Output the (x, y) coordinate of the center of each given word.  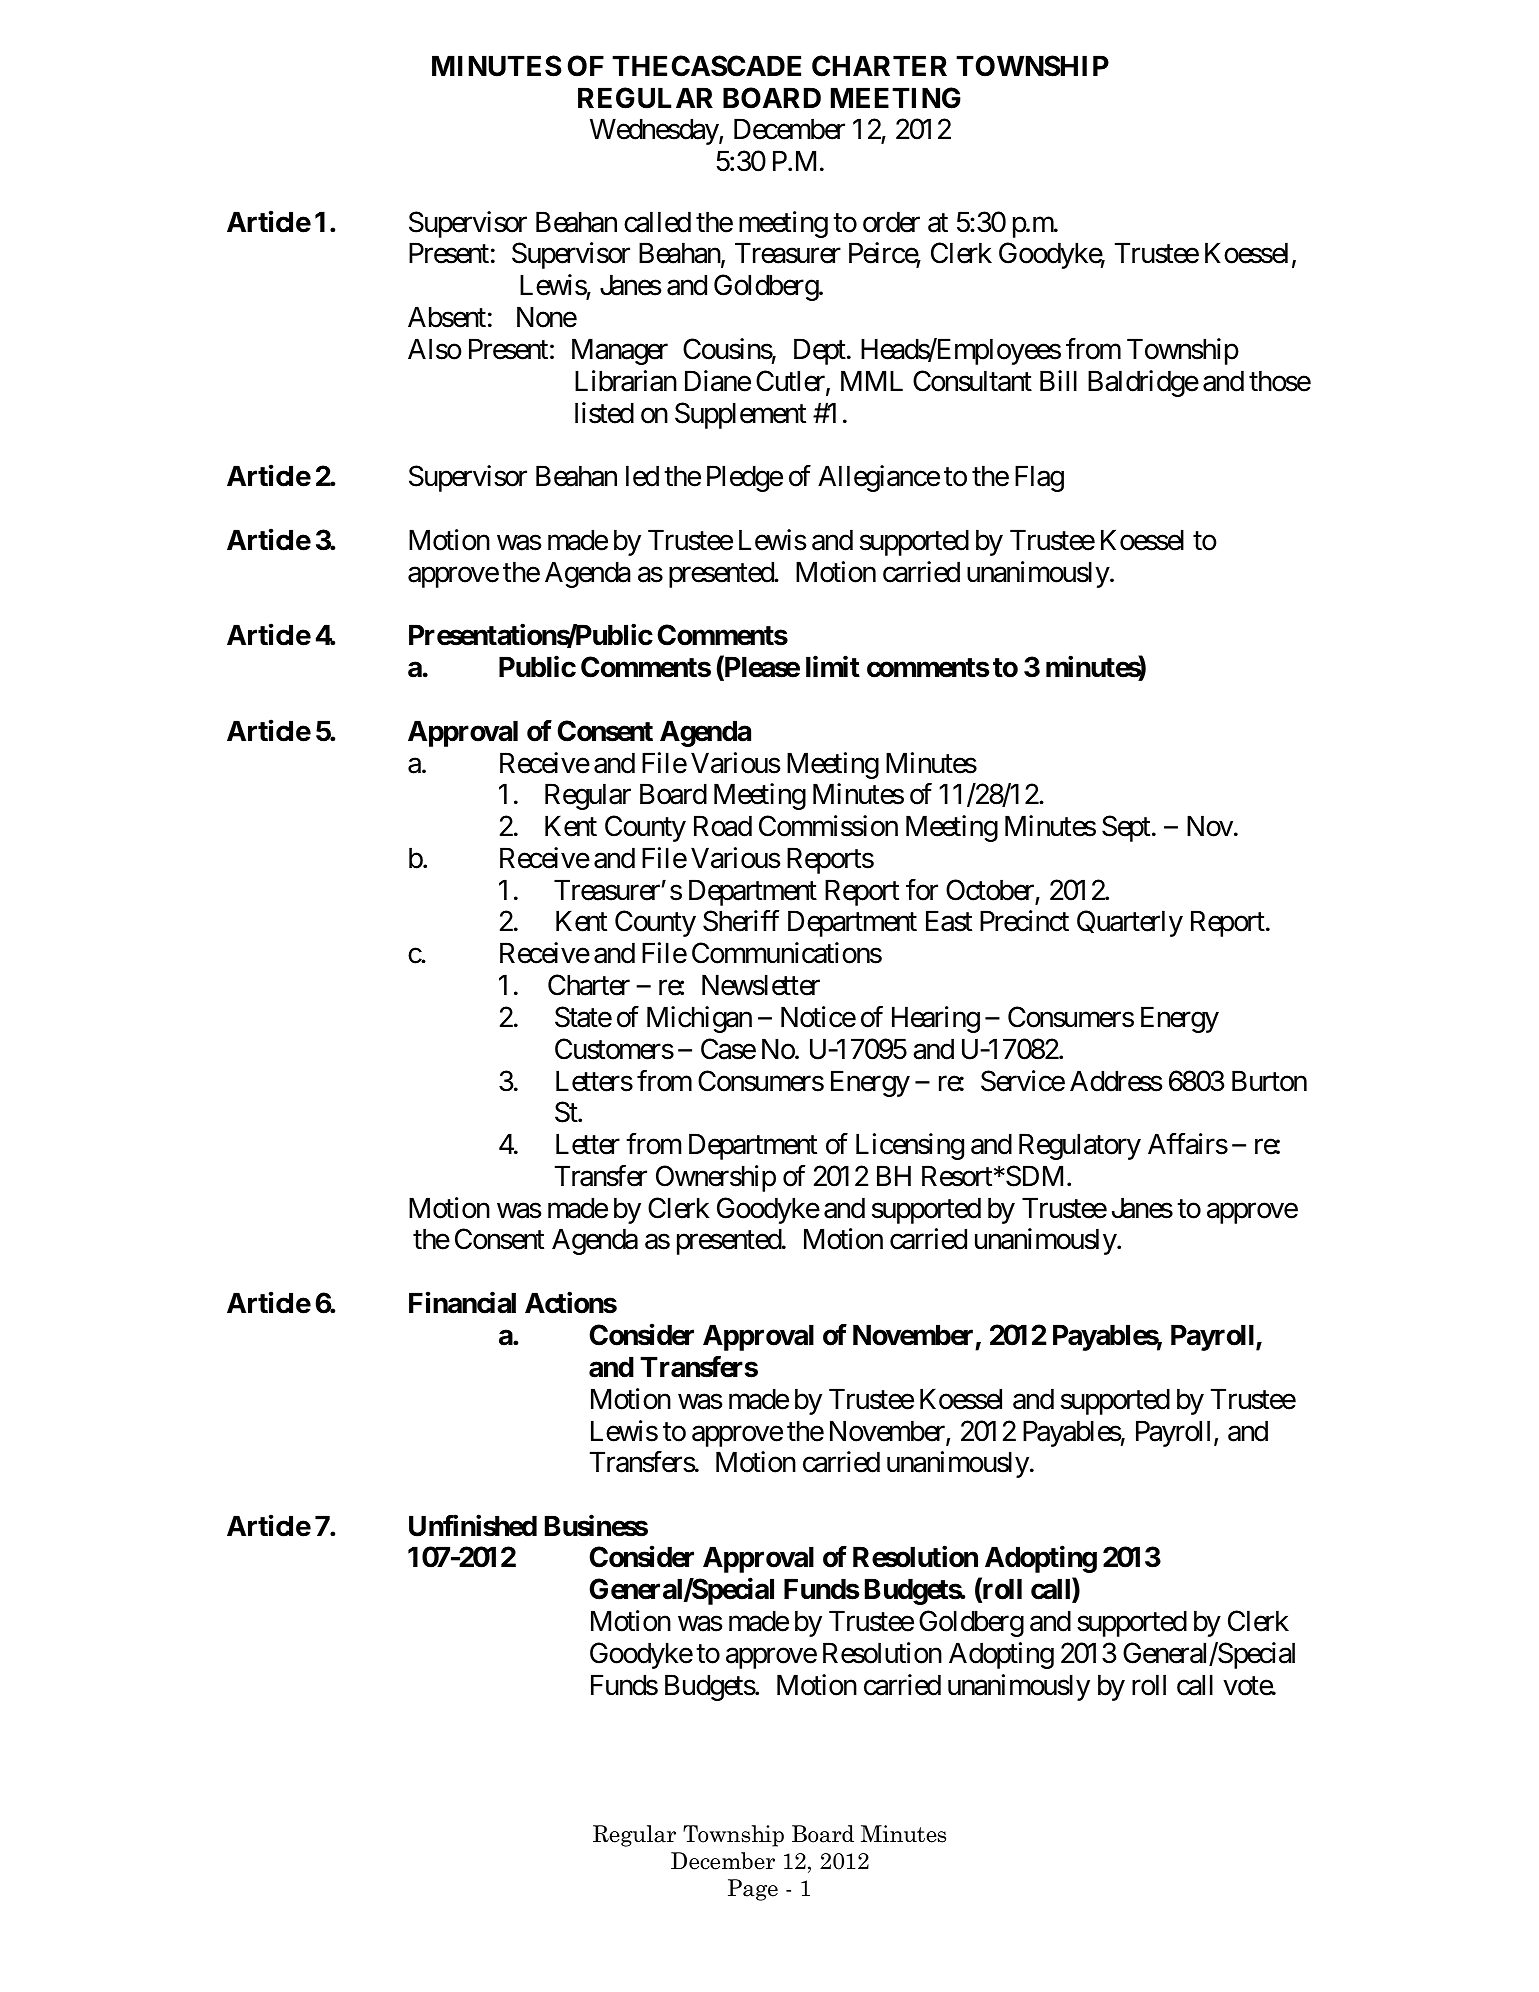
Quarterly (1130, 923)
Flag (1039, 478)
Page (753, 1890)
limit (833, 666)
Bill (1058, 380)
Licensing (910, 1146)
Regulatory (1080, 1146)
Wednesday (655, 131)
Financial (462, 1303)
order (891, 222)
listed (604, 413)
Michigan (699, 1019)
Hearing (936, 1019)
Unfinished (473, 1526)
